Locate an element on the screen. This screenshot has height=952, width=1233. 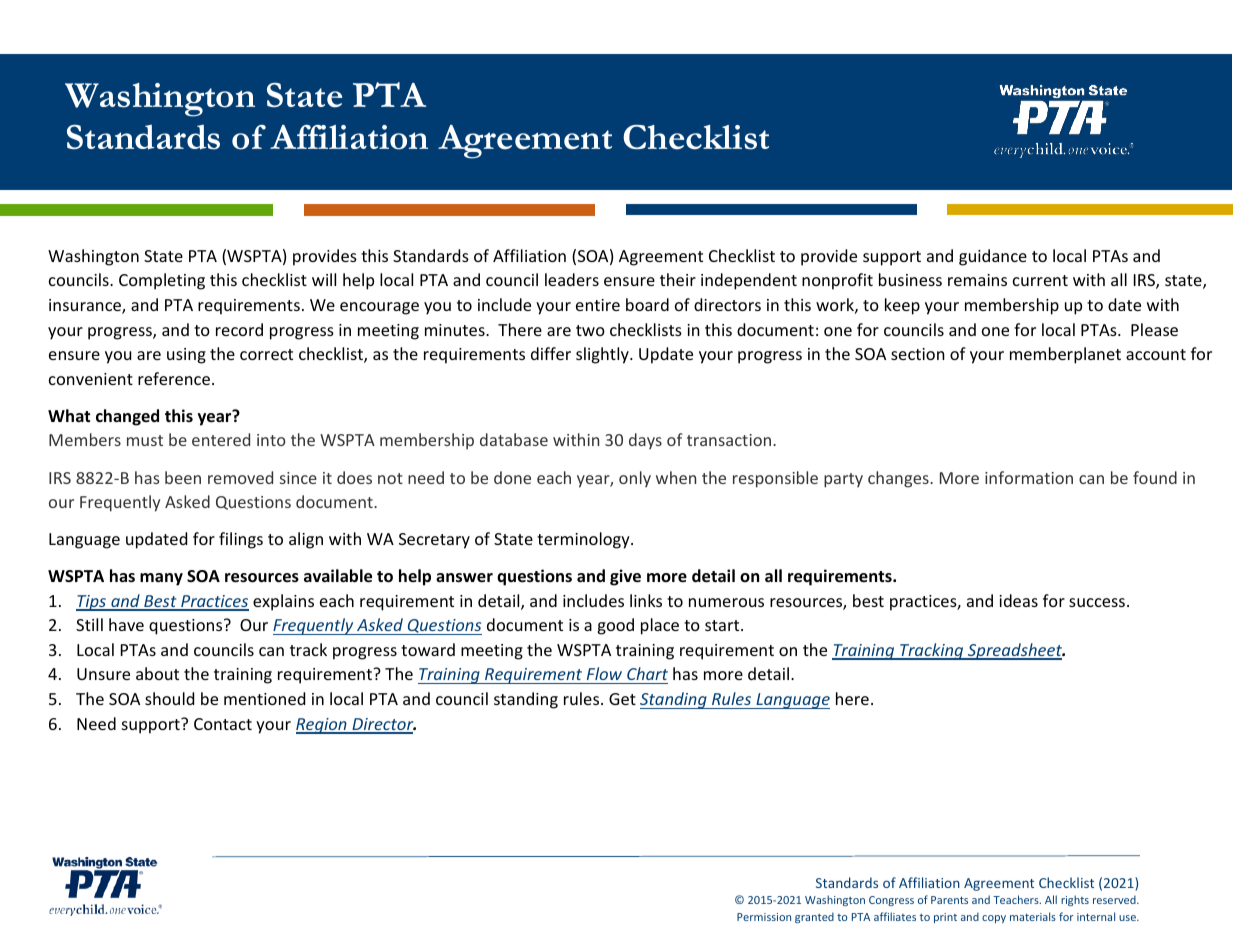
granted is located at coordinates (814, 917).
